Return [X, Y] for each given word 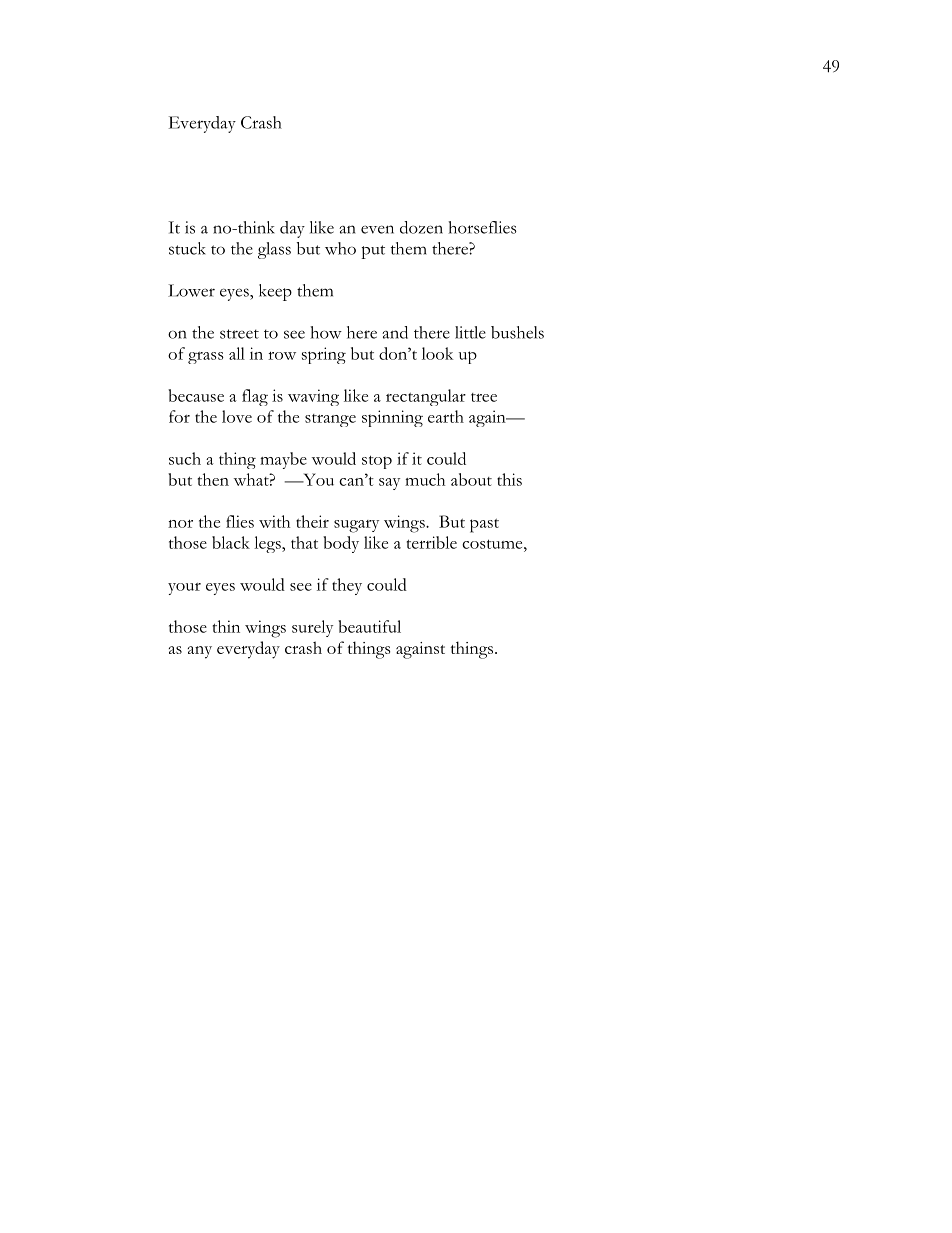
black [231, 542]
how [326, 332]
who [340, 248]
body [341, 544]
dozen [421, 227]
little [470, 332]
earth [446, 416]
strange [330, 420]
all [237, 353]
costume [493, 544]
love [237, 416]
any [200, 652]
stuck [187, 248]
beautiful [369, 626]
